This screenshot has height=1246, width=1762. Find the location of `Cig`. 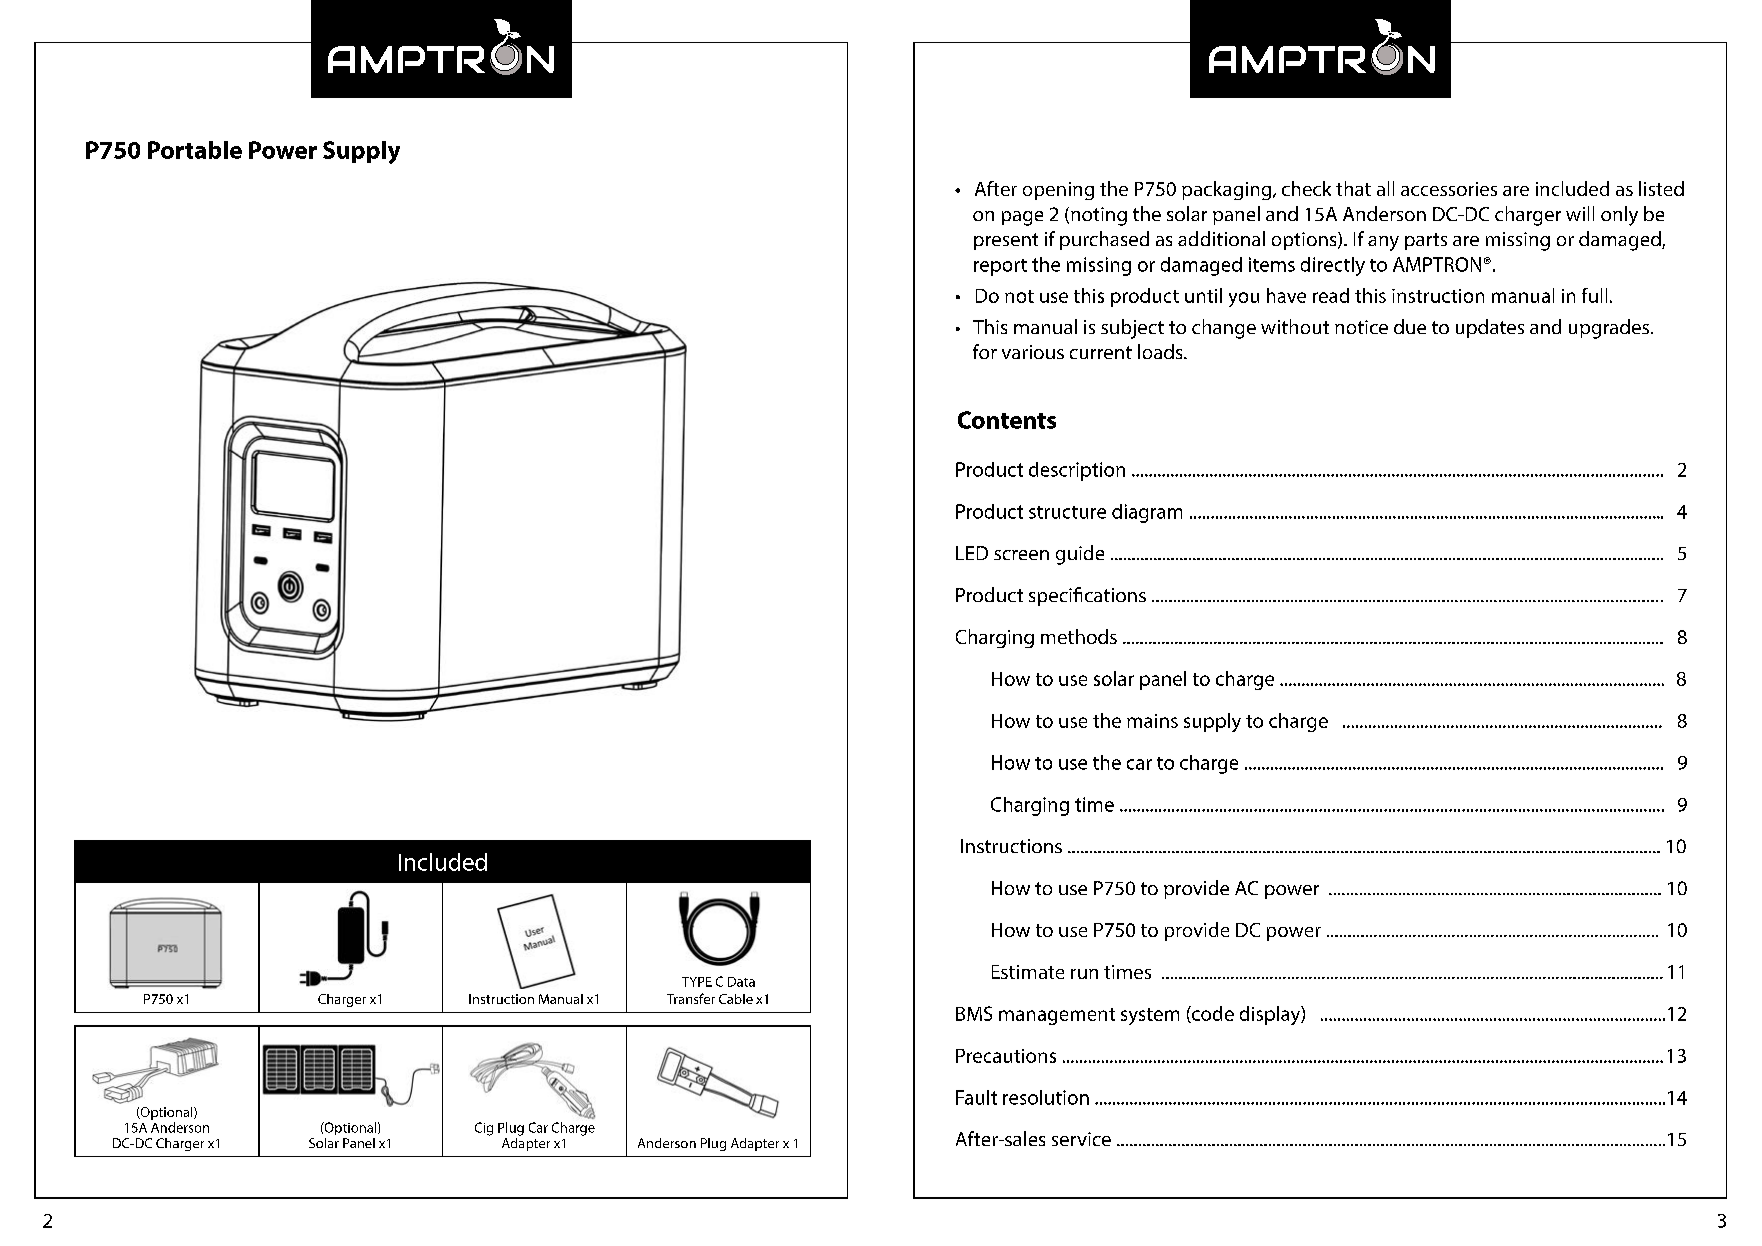

Cig is located at coordinates (484, 1129).
